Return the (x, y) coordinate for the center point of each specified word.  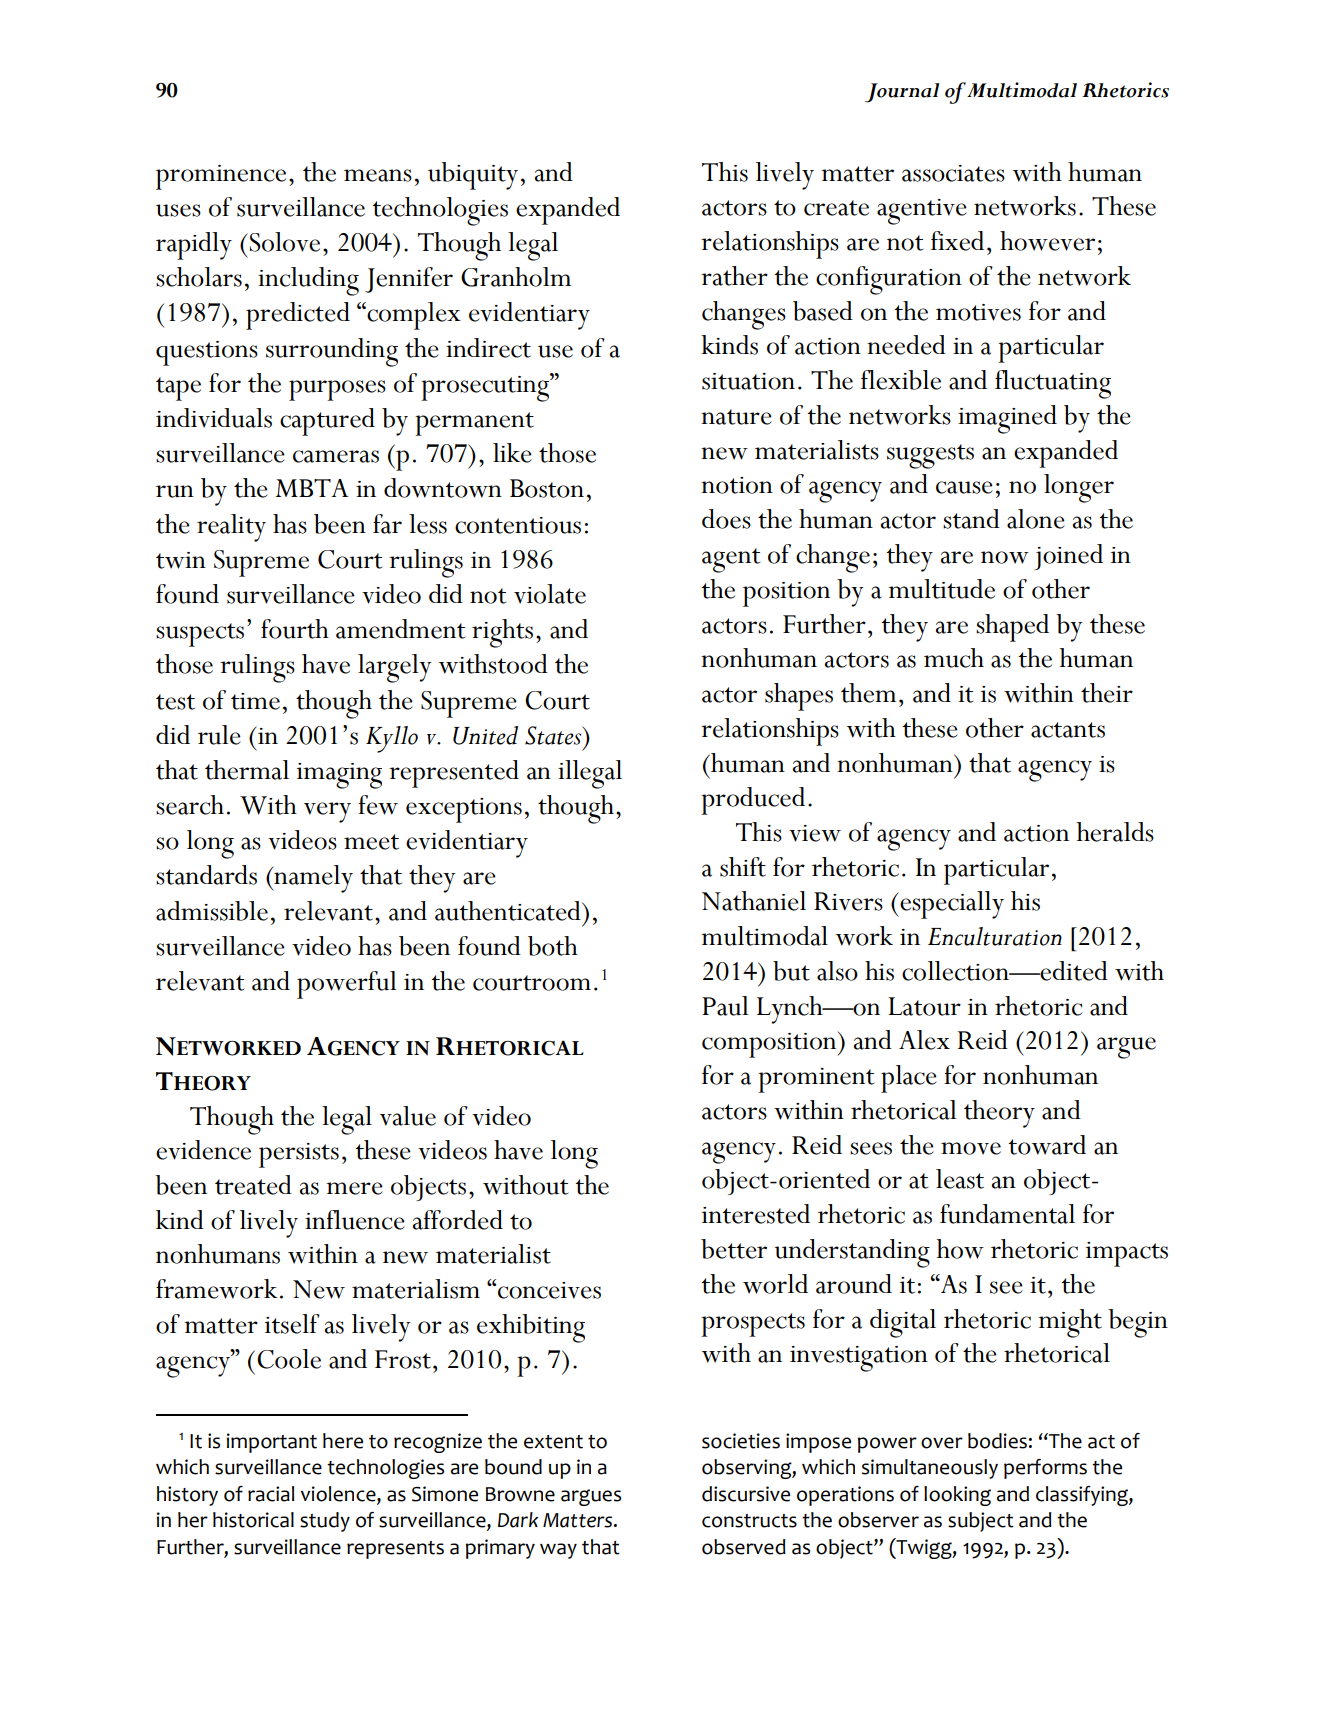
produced (753, 801)
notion (737, 485)
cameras (336, 456)
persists (299, 1155)
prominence (221, 177)
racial (271, 1494)
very (327, 812)
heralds (1115, 832)
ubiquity (473, 176)
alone (1036, 519)
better (734, 1249)
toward (1047, 1145)
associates (953, 173)
